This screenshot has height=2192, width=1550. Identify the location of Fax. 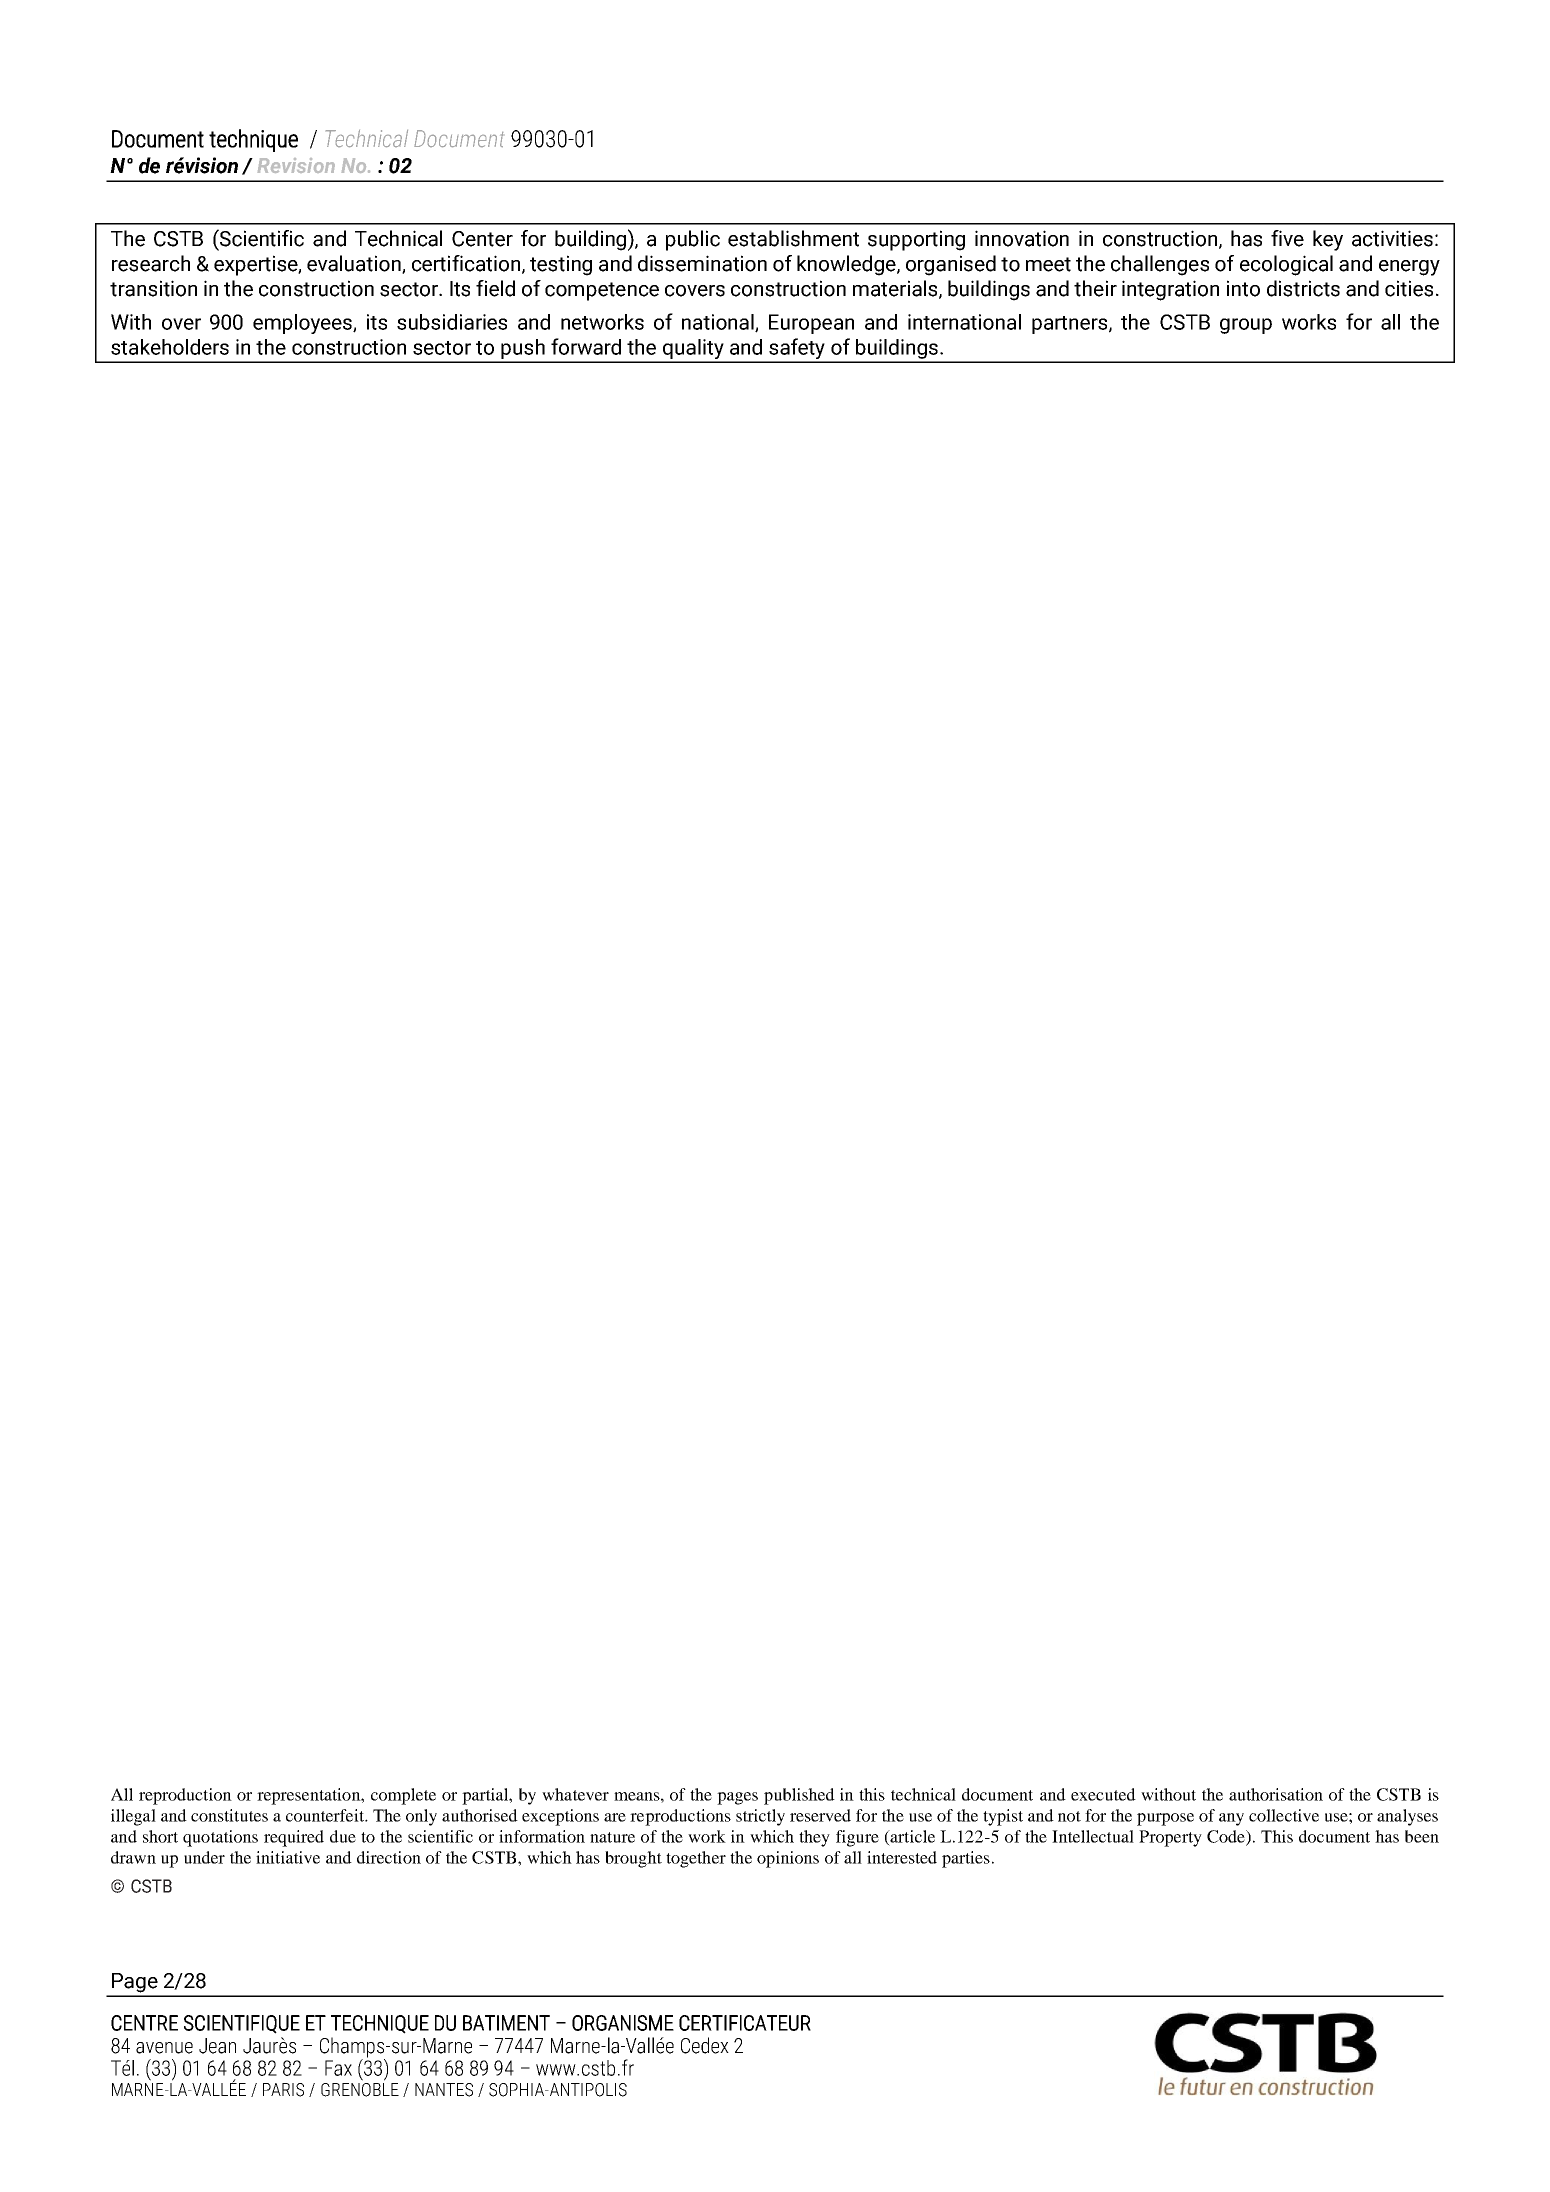
(338, 2068).
